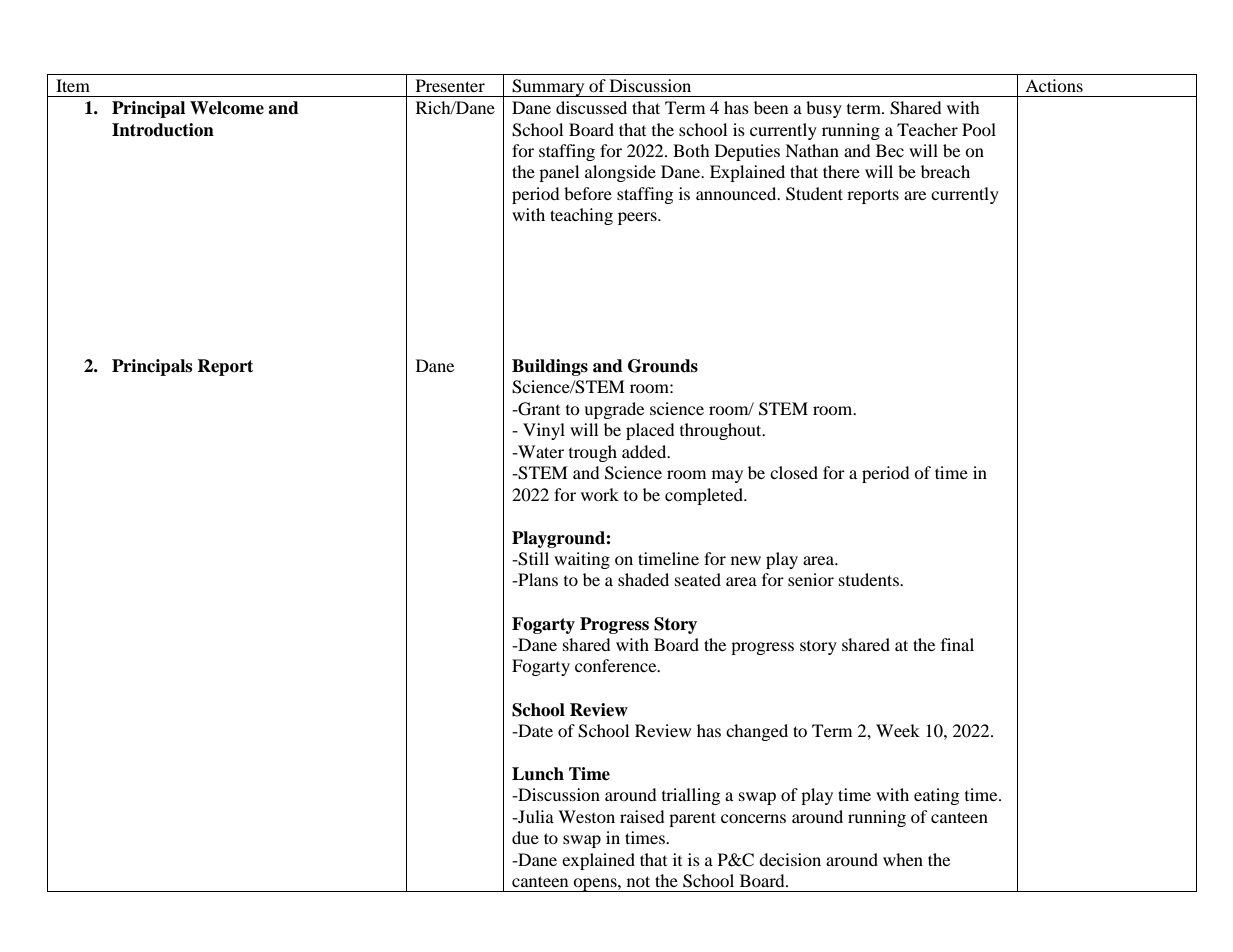 The image size is (1233, 952). I want to click on Welcome, so click(227, 108).
